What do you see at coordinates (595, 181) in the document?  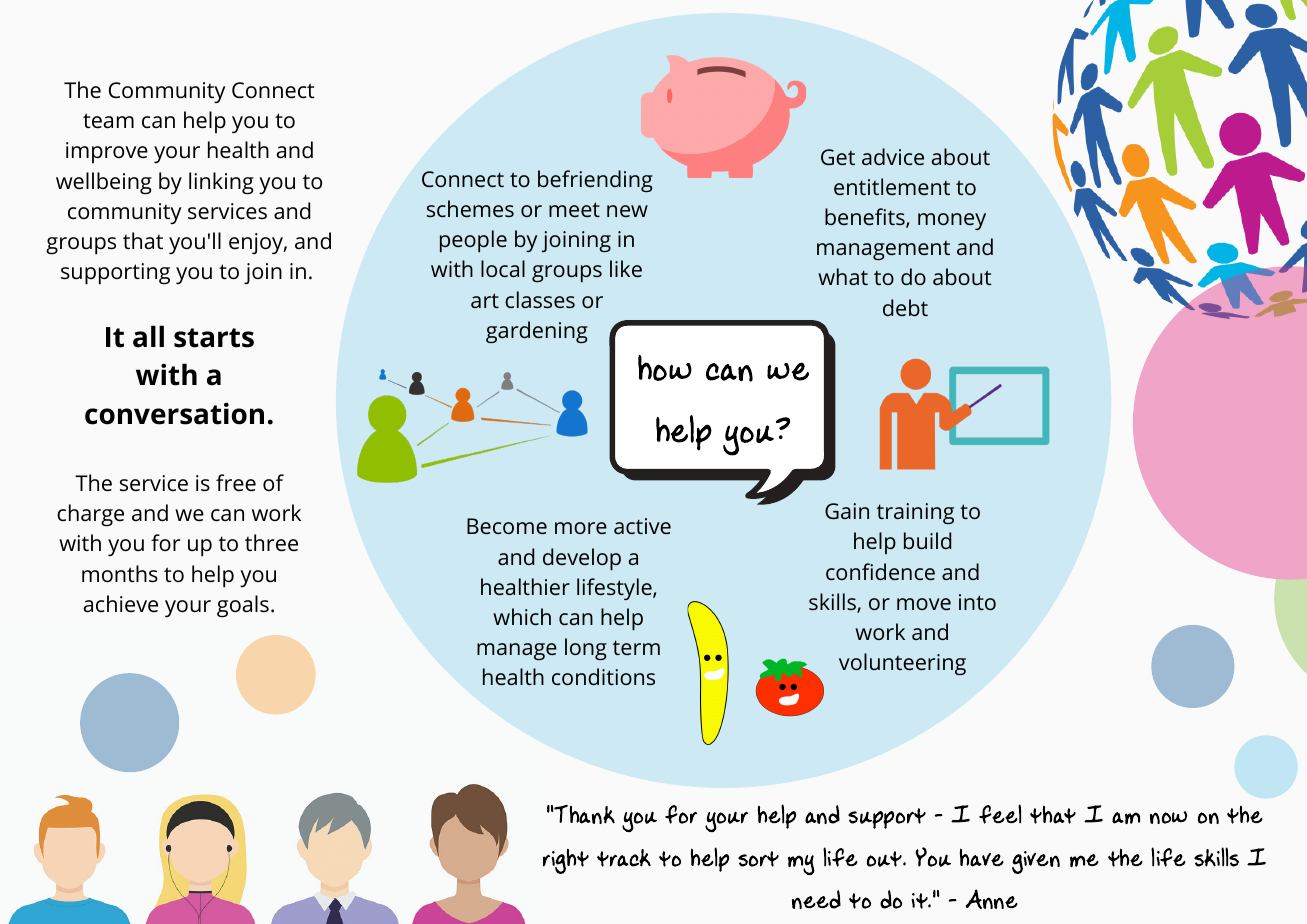 I see `befriending` at bounding box center [595, 181].
